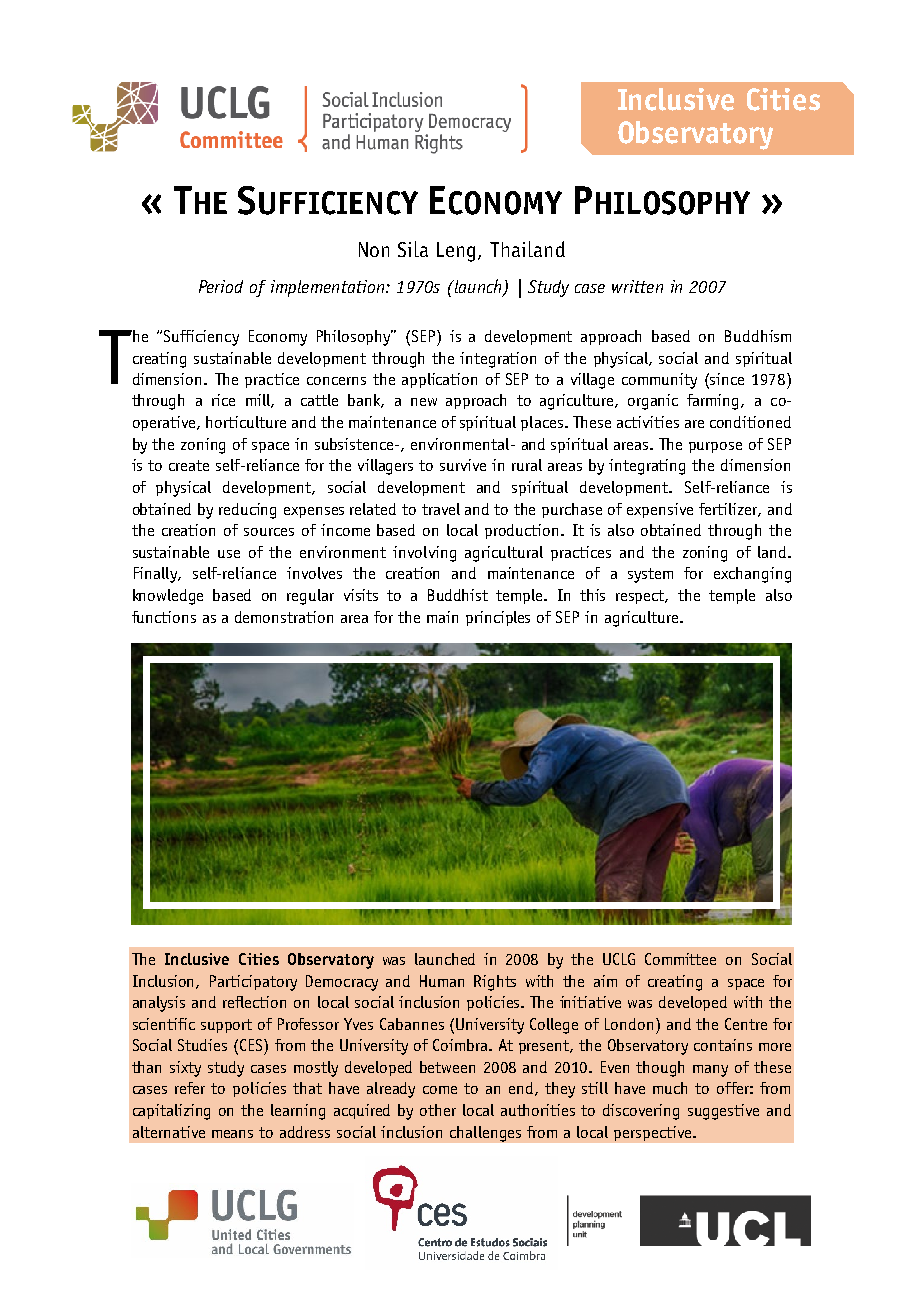  I want to click on Period, so click(221, 286).
